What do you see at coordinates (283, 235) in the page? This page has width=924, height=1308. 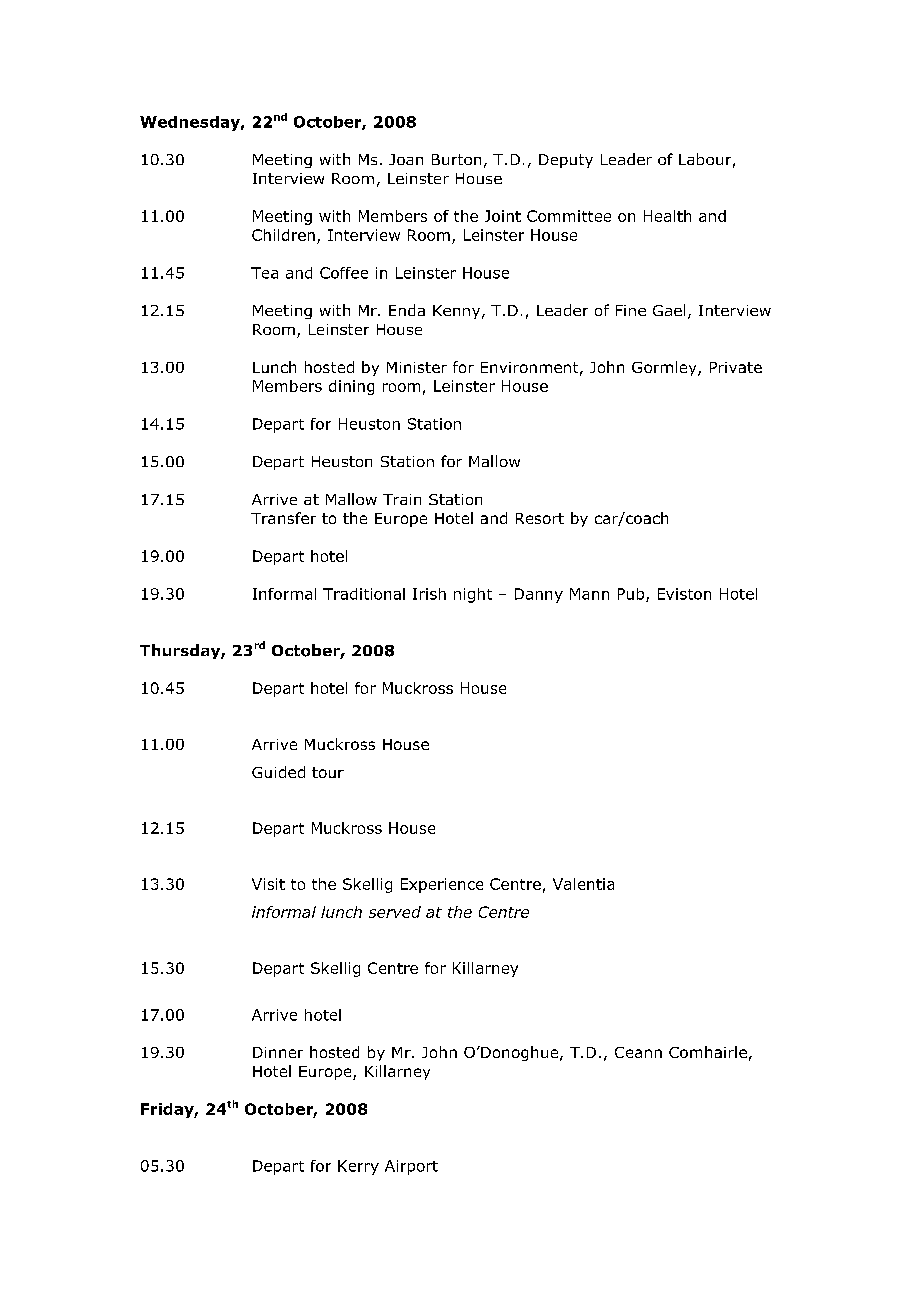 I see `Children` at bounding box center [283, 235].
